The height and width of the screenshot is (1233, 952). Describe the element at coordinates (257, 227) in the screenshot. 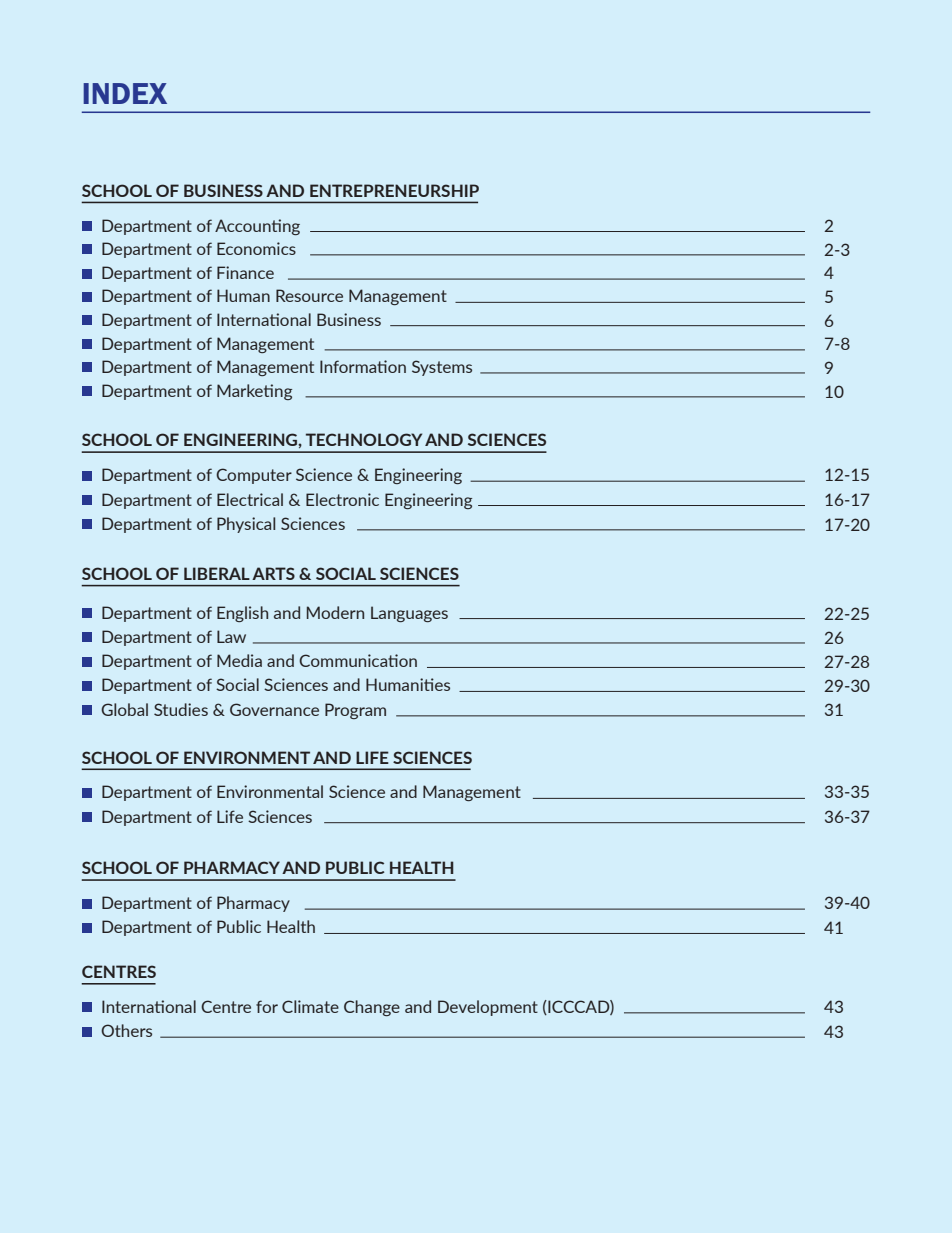

I see `Accounting` at that location.
